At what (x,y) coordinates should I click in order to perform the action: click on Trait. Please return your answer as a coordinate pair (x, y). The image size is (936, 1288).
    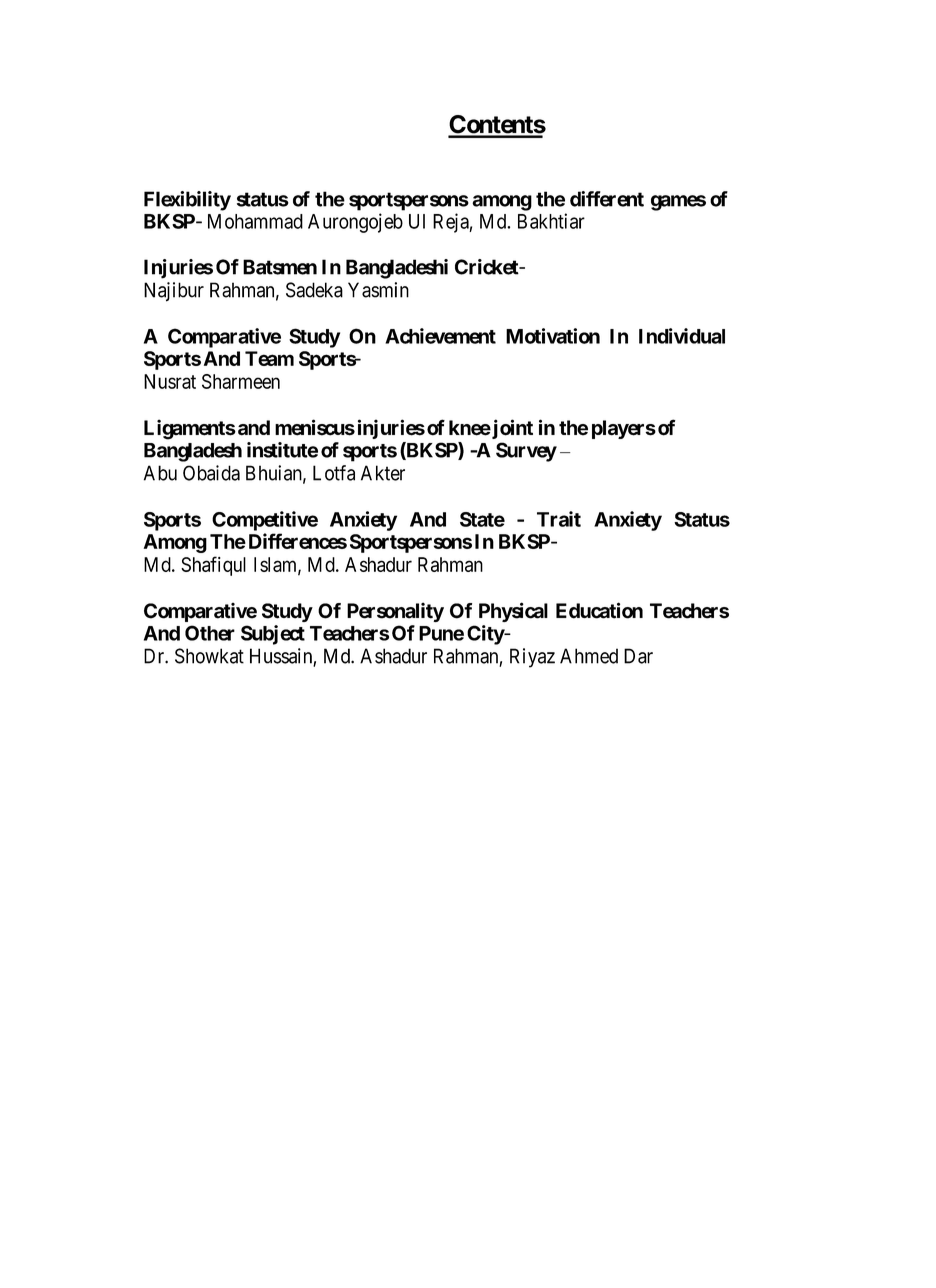
    Looking at the image, I should click on (559, 519).
